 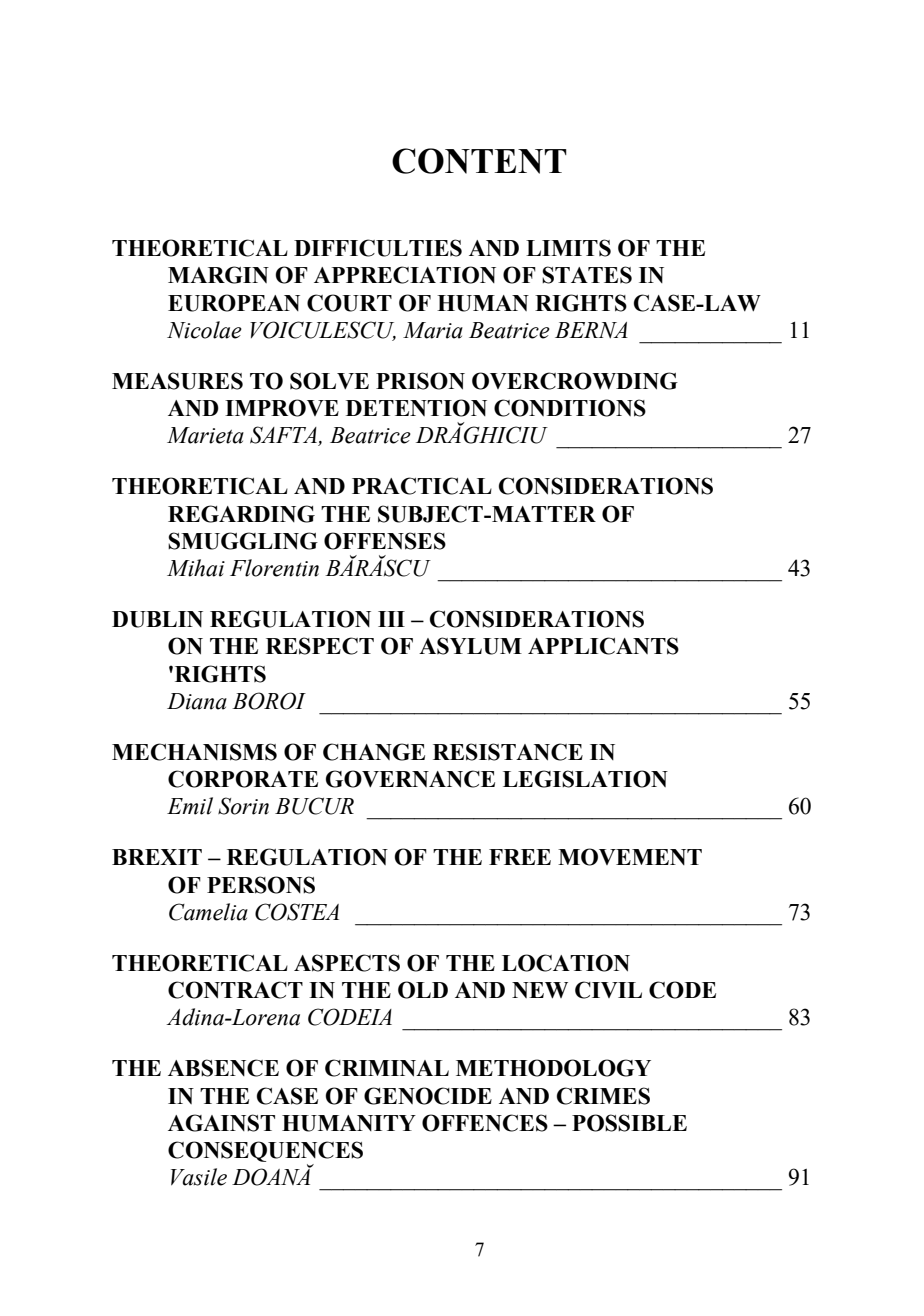 I want to click on CONDITIONS, so click(x=570, y=408).
